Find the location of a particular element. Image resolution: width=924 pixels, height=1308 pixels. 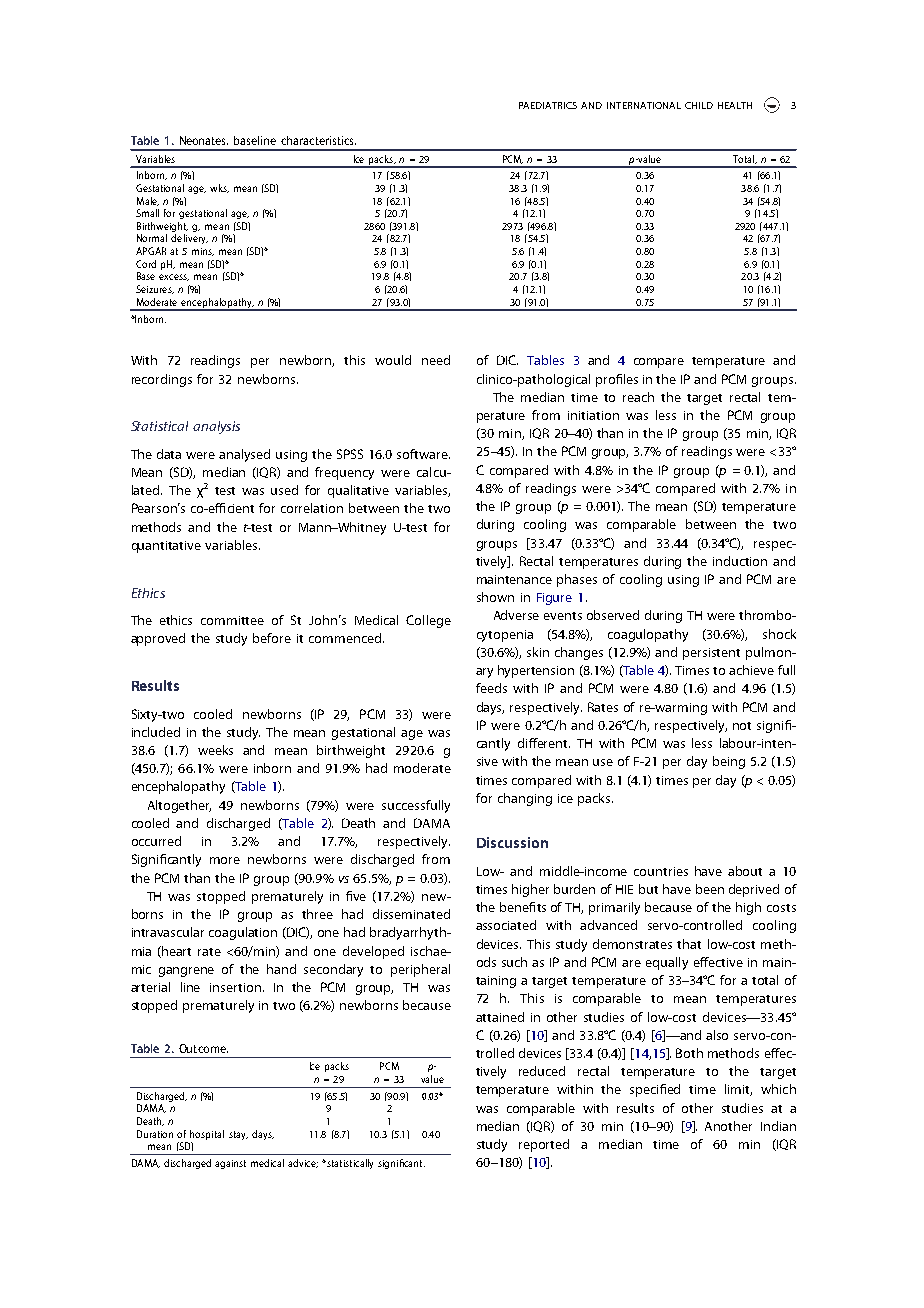

software is located at coordinates (423, 454).
